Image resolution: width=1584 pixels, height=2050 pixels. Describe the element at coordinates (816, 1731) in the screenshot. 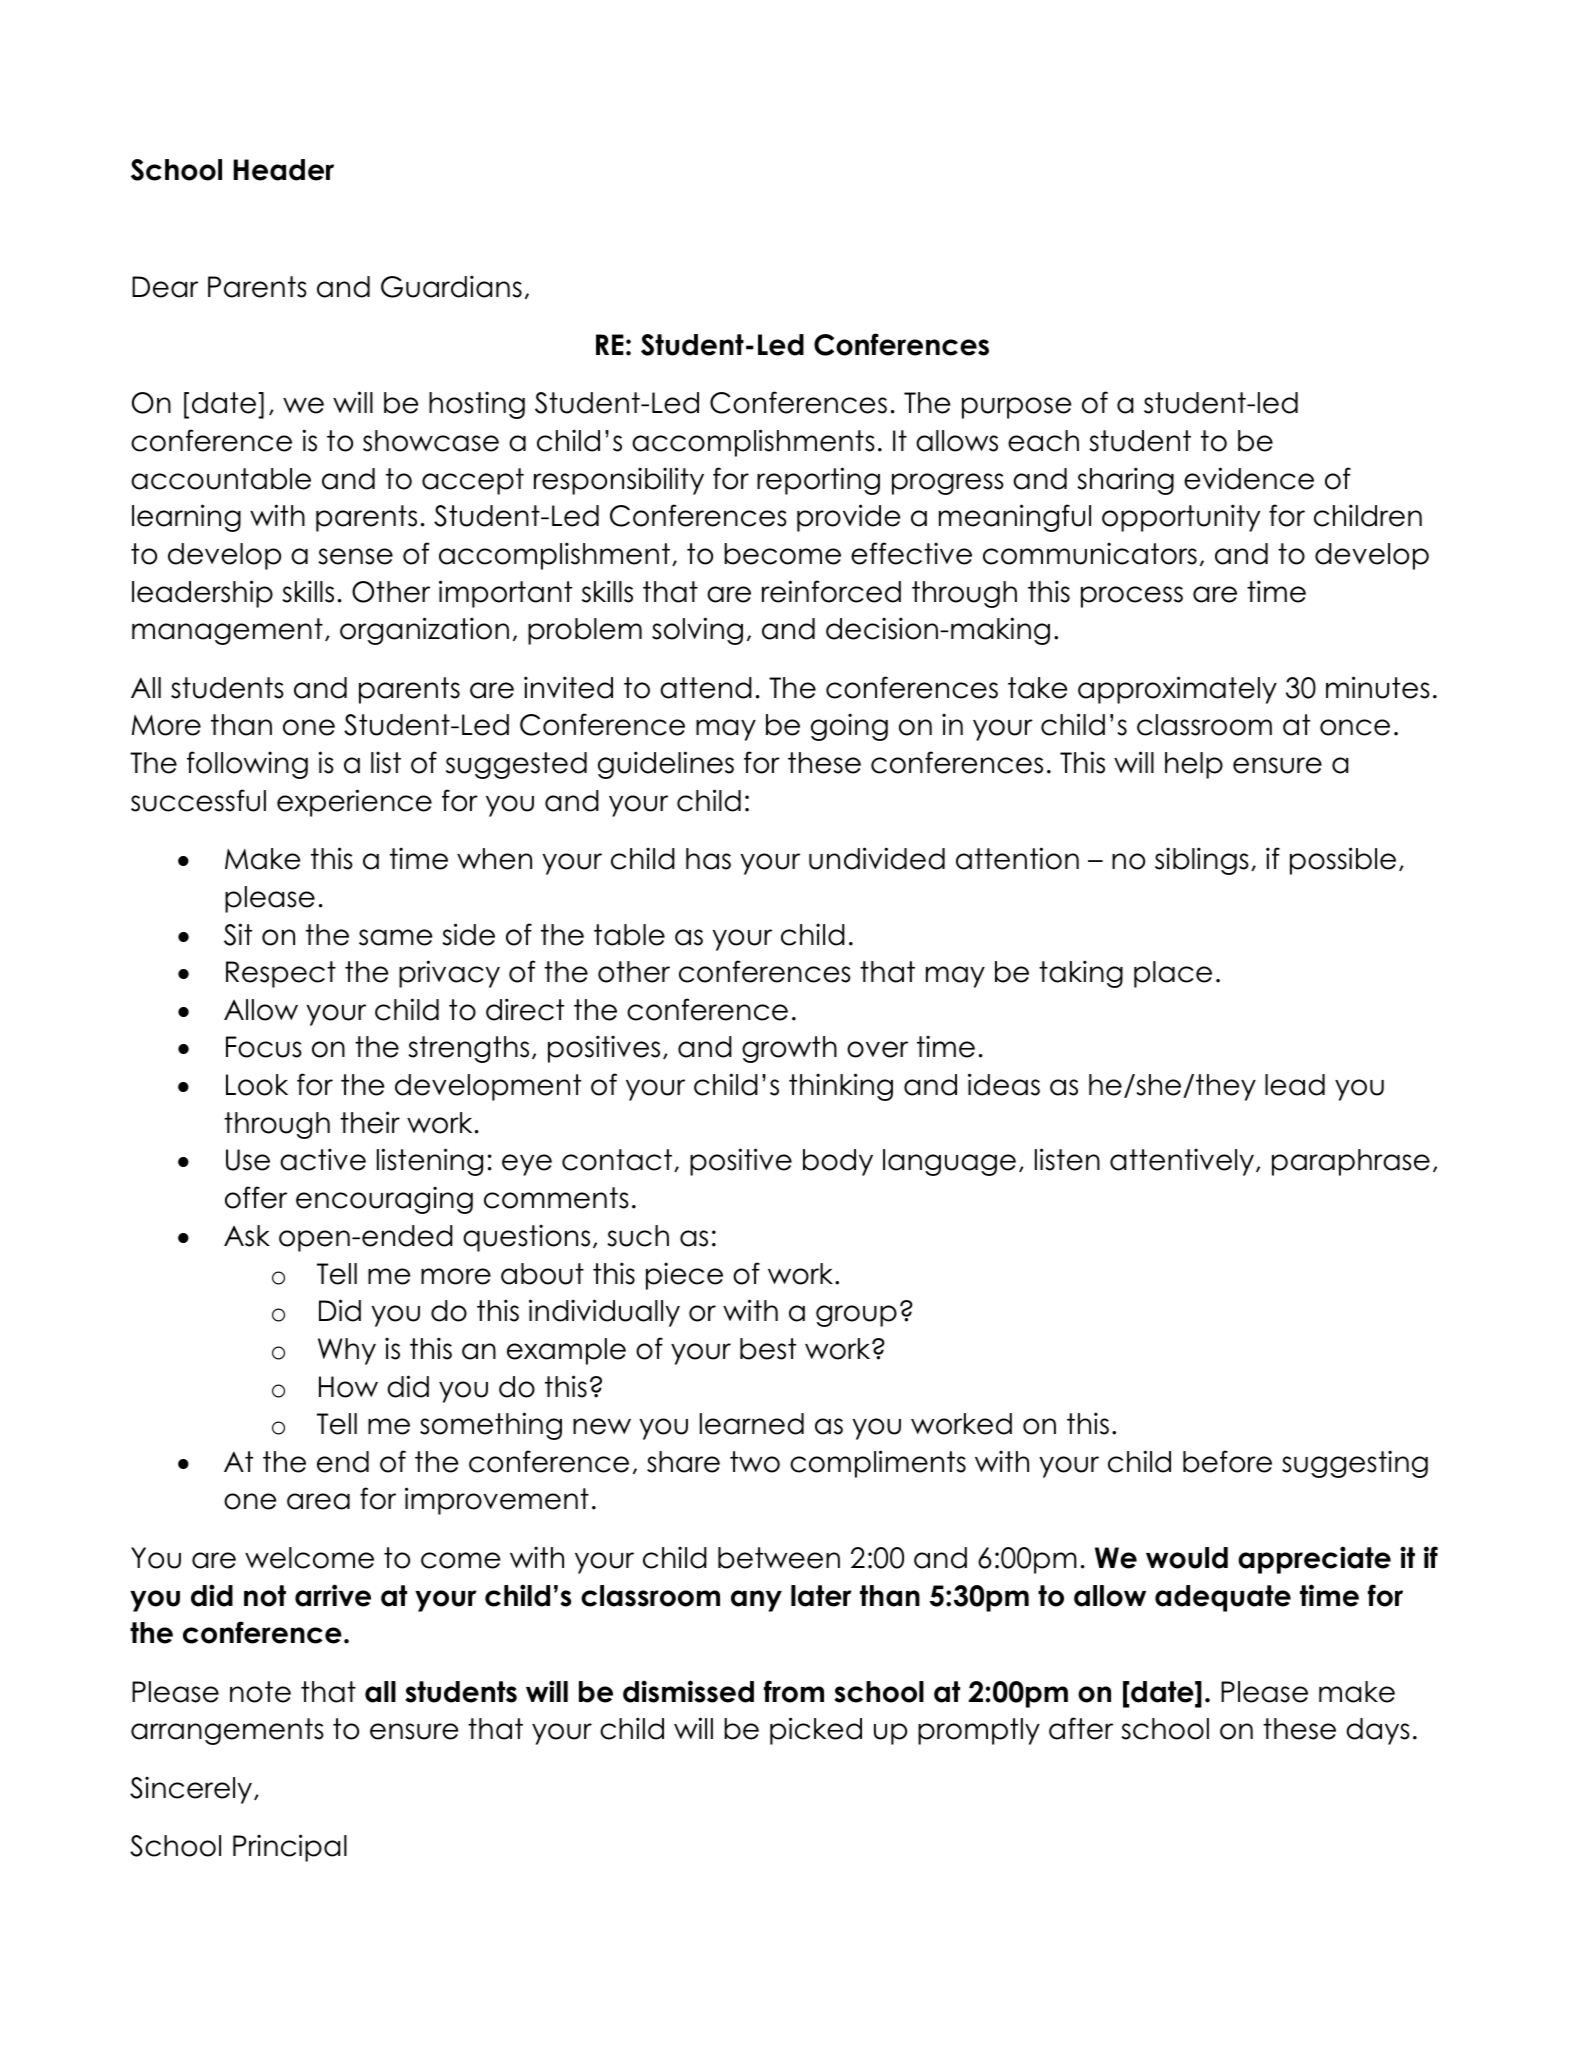

I see `picked` at that location.
